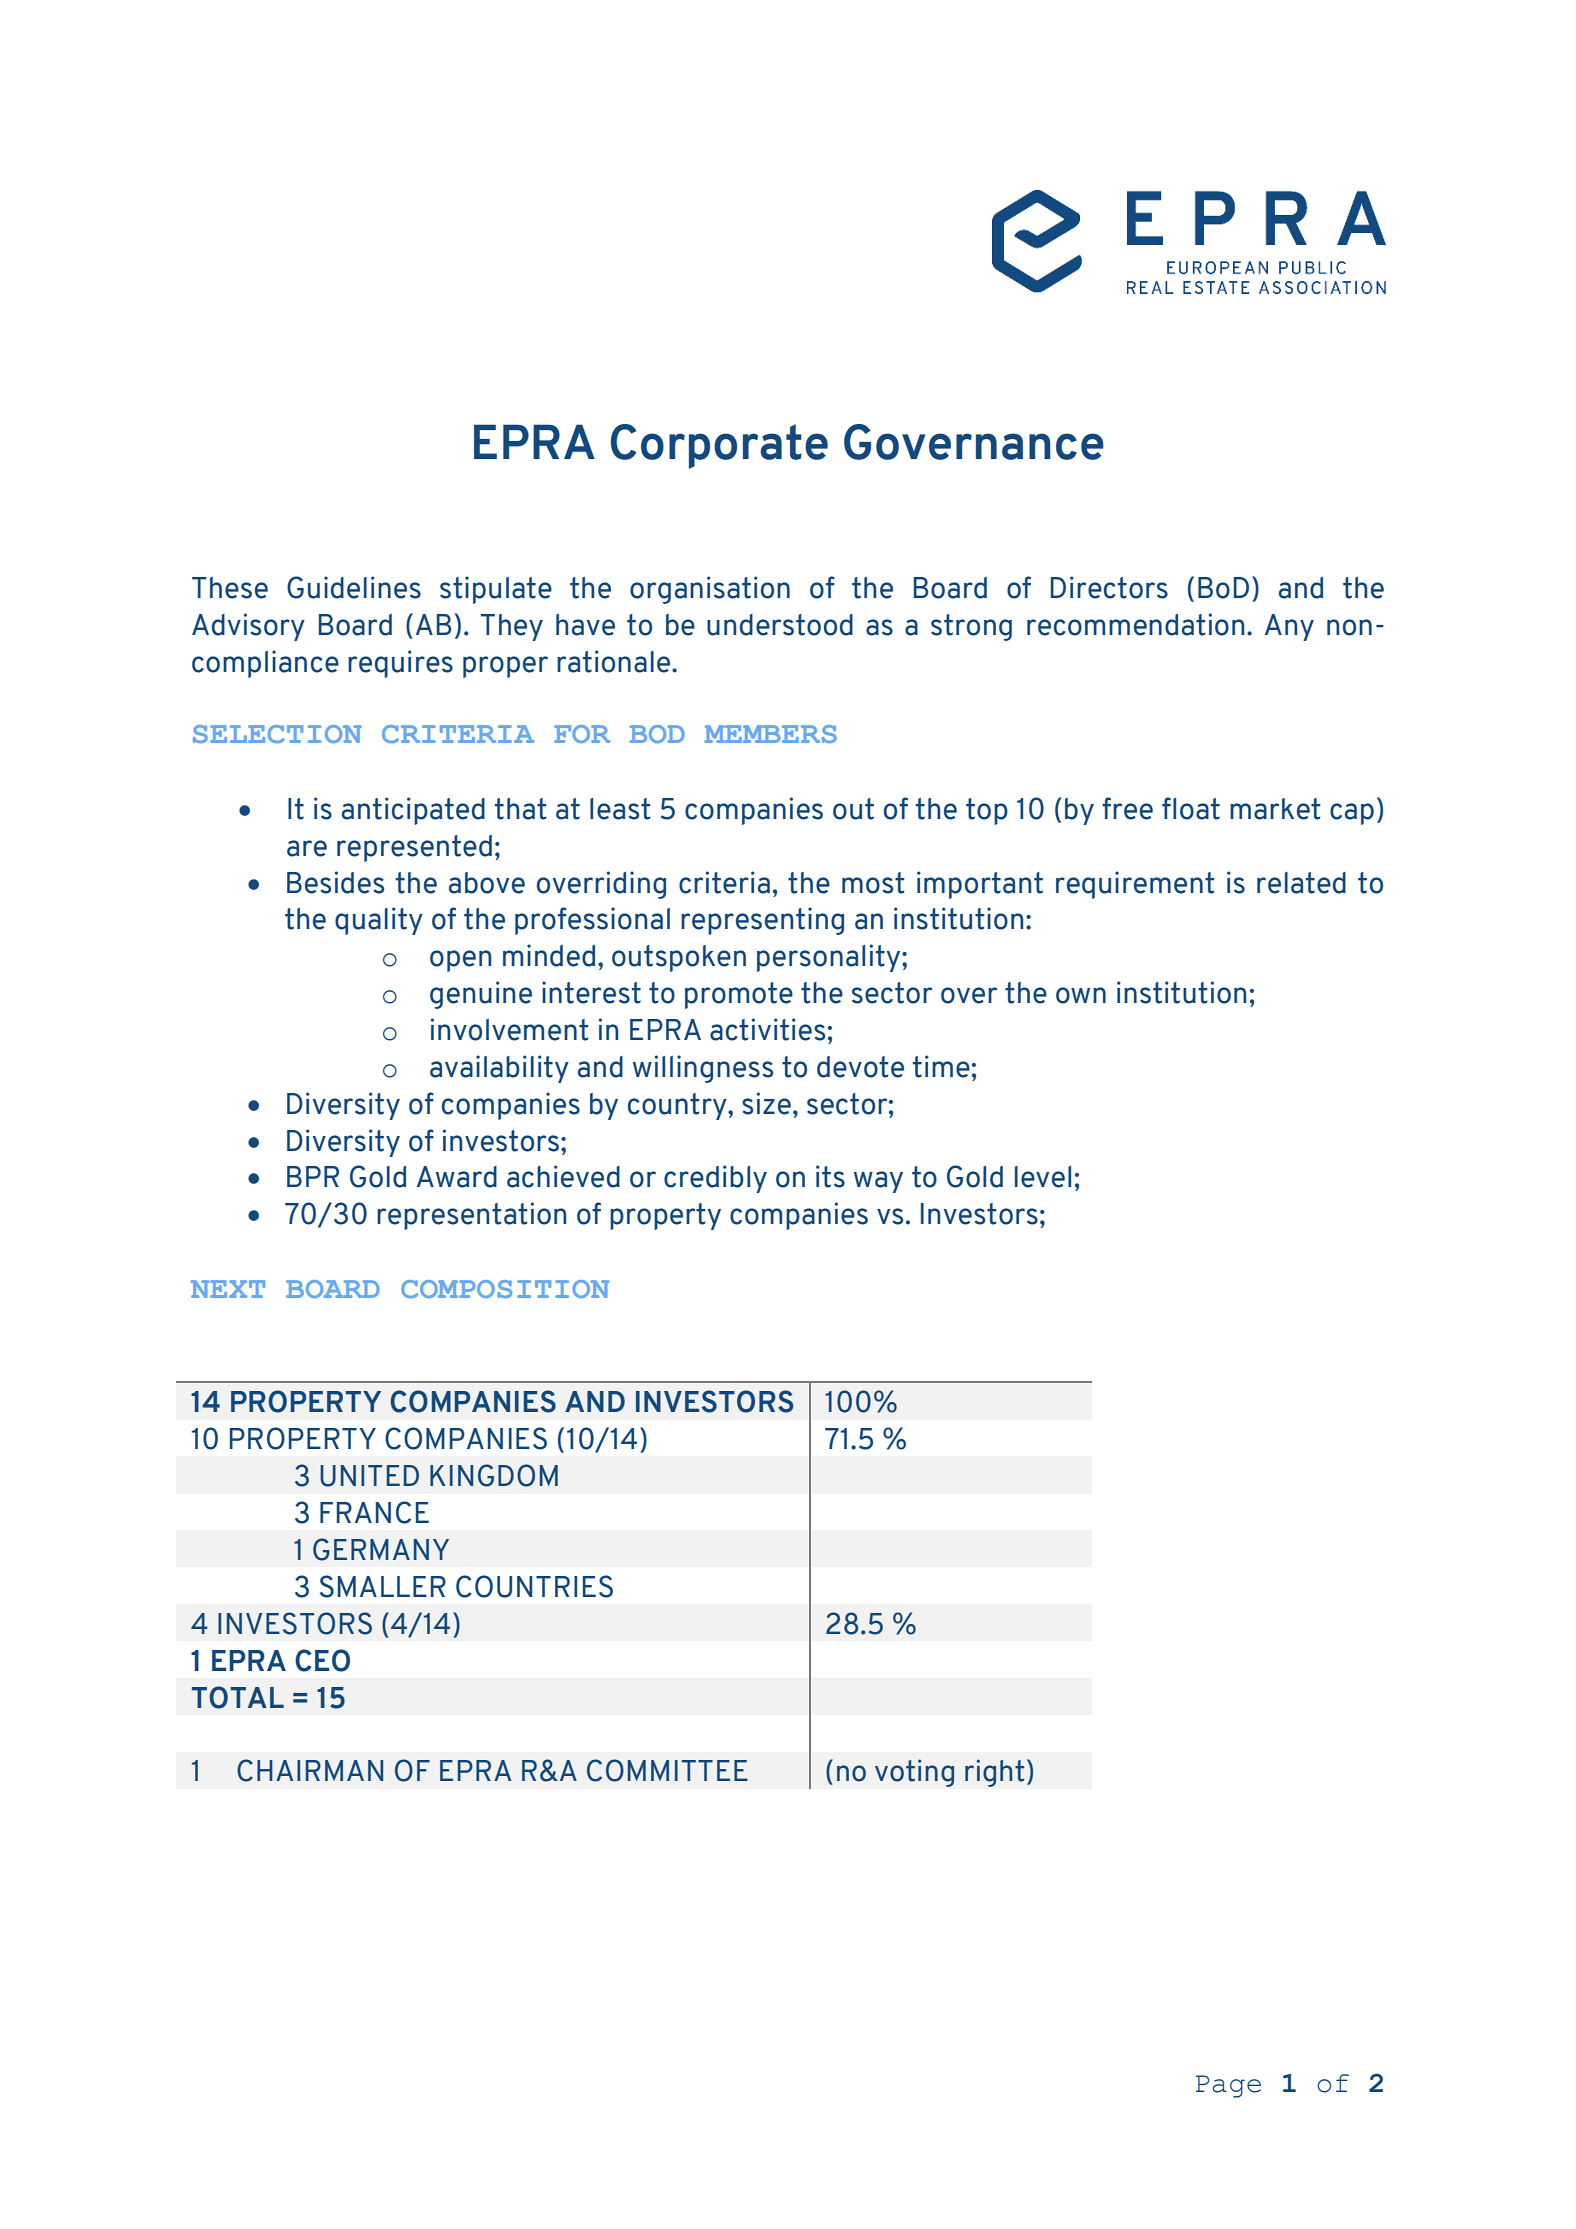 The image size is (1576, 2229). What do you see at coordinates (995, 1773) in the document?
I see `right` at bounding box center [995, 1773].
